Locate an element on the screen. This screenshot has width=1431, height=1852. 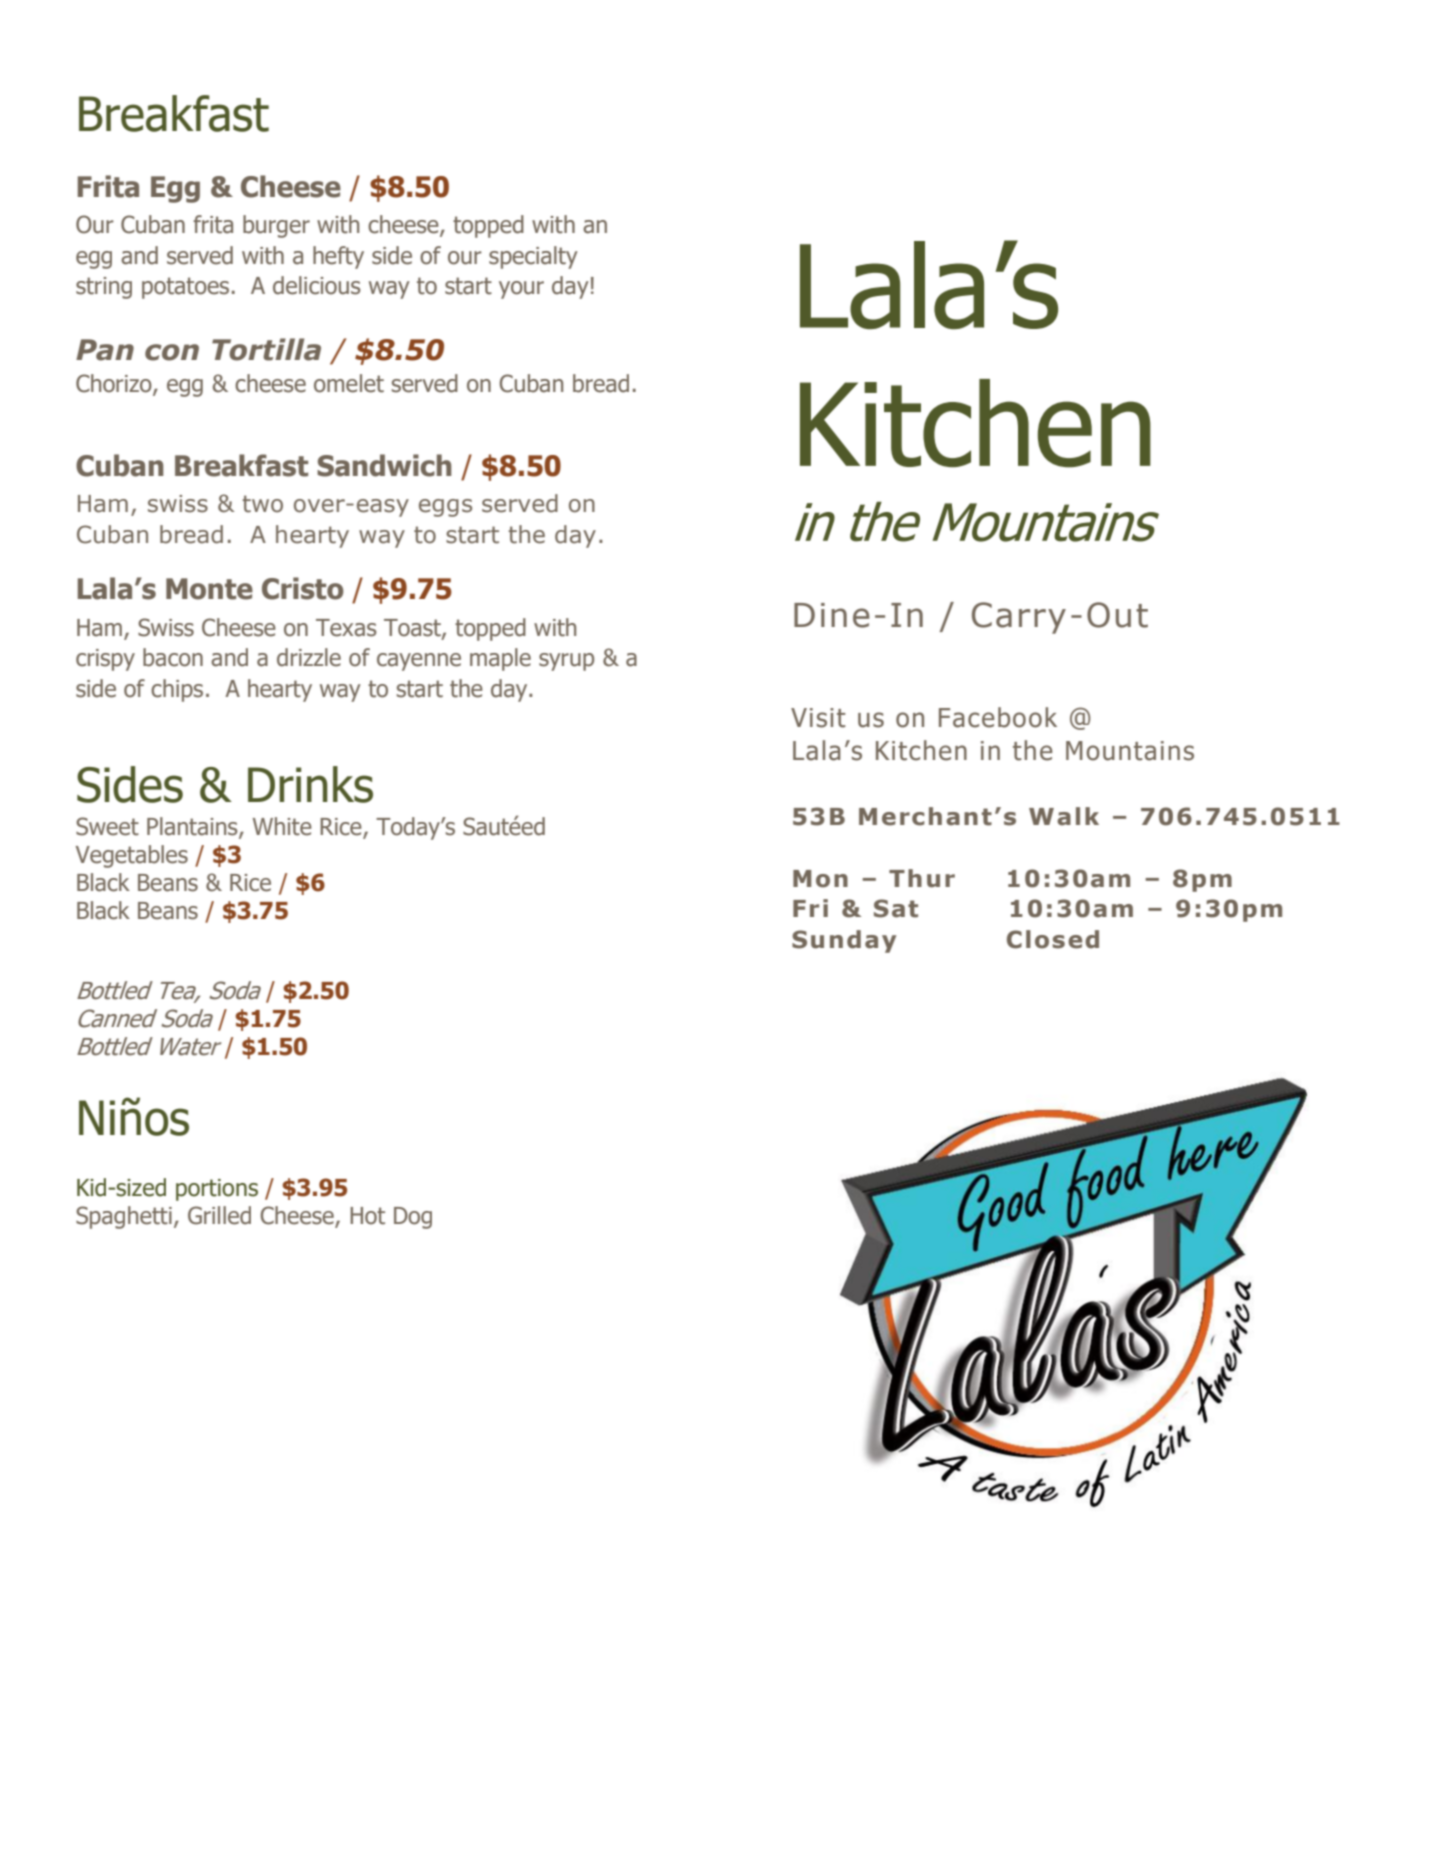
your is located at coordinates (521, 290).
